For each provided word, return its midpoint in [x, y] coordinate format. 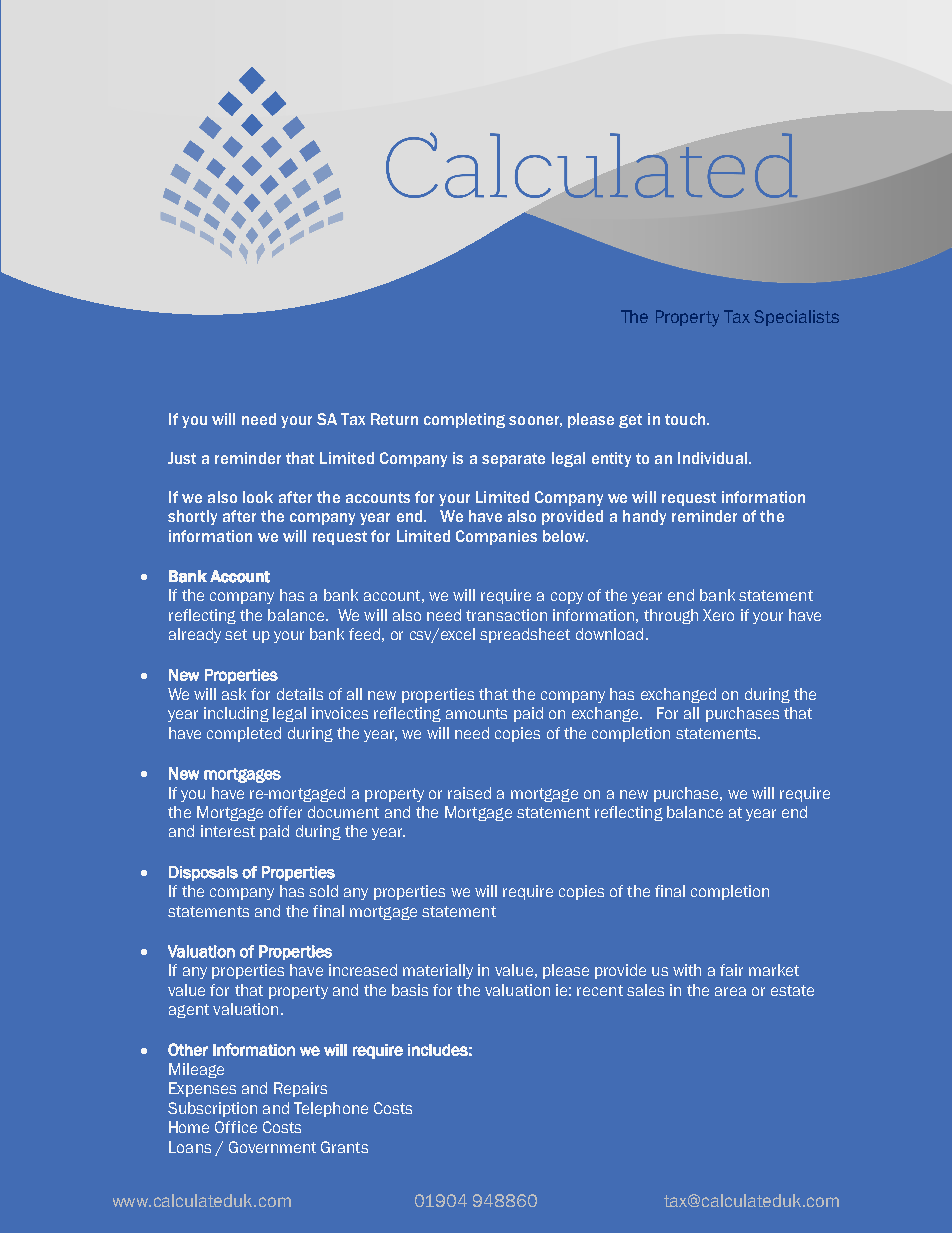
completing [464, 420]
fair [731, 970]
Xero [718, 615]
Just [182, 458]
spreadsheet [525, 635]
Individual [712, 458]
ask [234, 694]
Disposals [203, 873]
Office [236, 1127]
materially [438, 971]
